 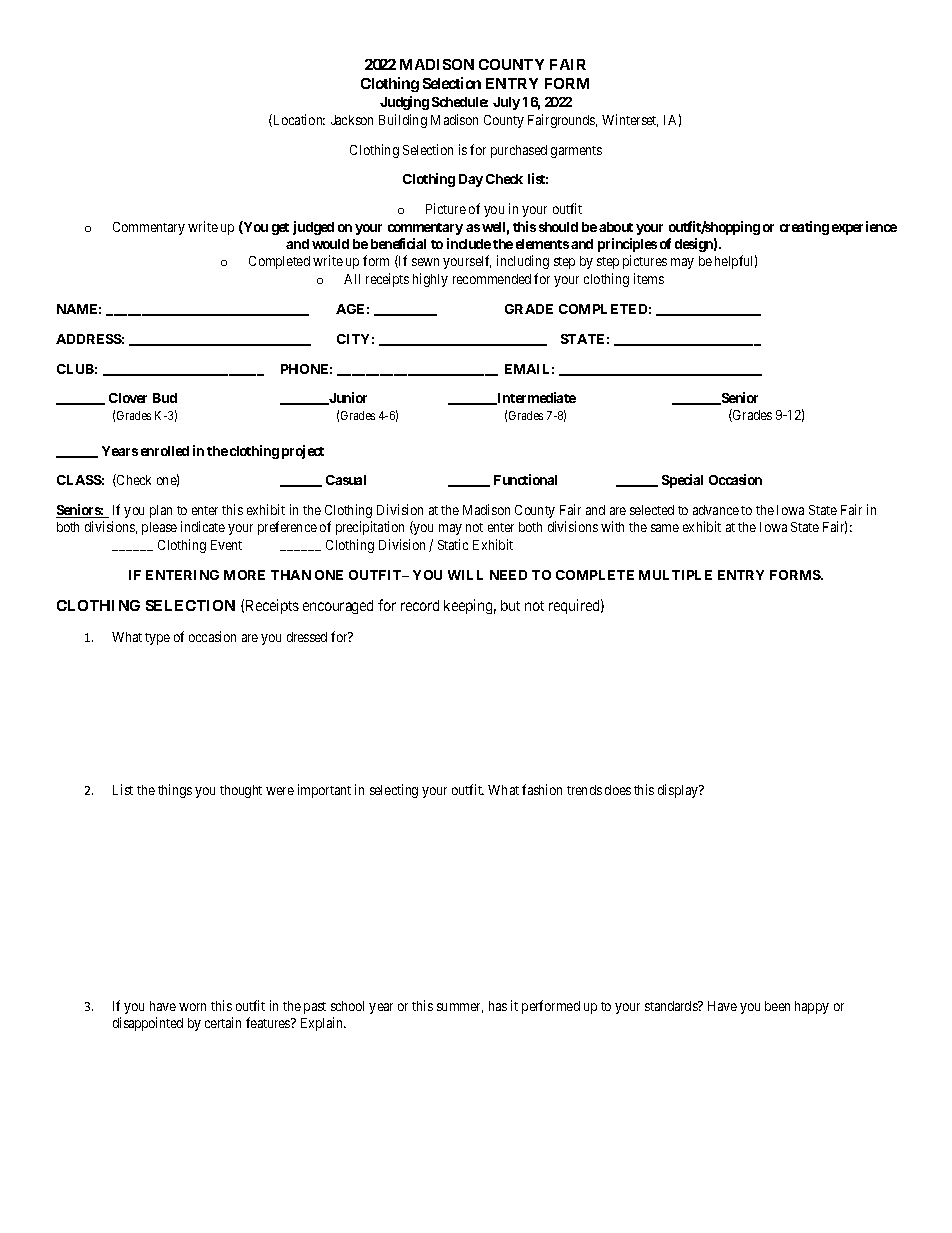 What do you see at coordinates (510, 605) in the image?
I see `but` at bounding box center [510, 605].
